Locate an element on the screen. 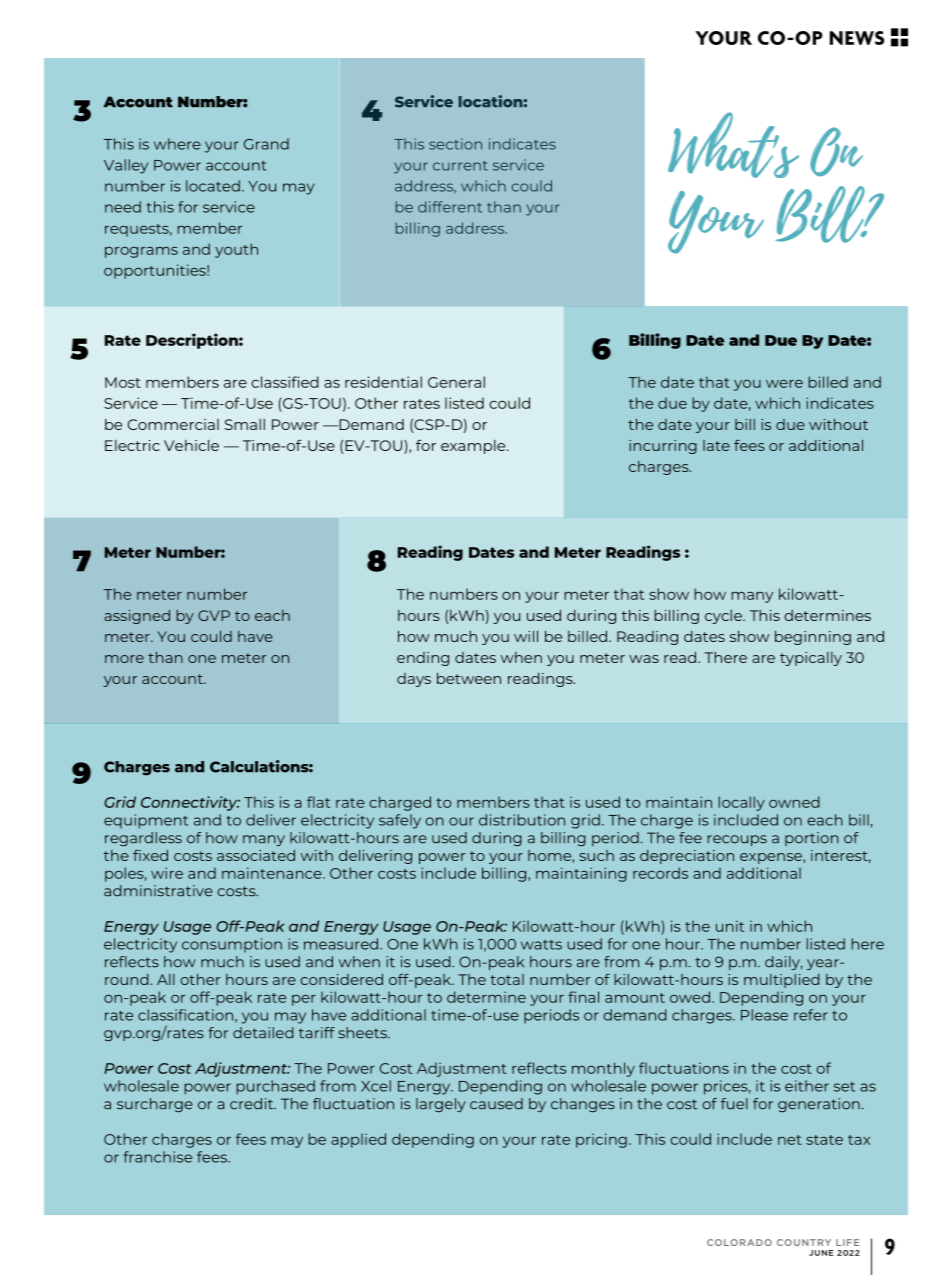 This screenshot has width=952, height=1275. classified is located at coordinates (285, 382).
